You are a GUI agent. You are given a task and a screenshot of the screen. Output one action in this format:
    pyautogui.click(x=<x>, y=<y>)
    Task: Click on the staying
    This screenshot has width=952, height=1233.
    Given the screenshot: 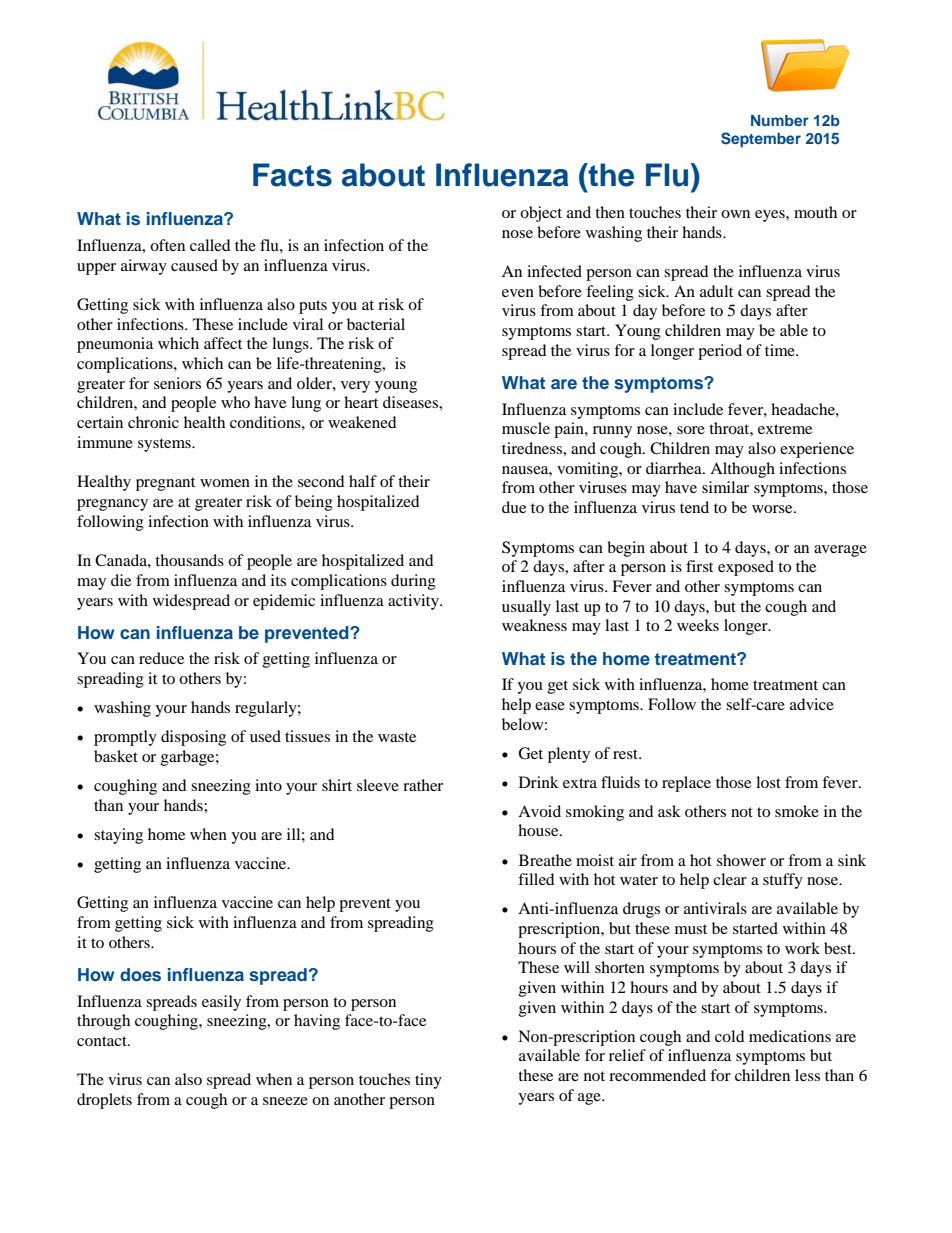 What is the action you would take?
    pyautogui.click(x=118, y=836)
